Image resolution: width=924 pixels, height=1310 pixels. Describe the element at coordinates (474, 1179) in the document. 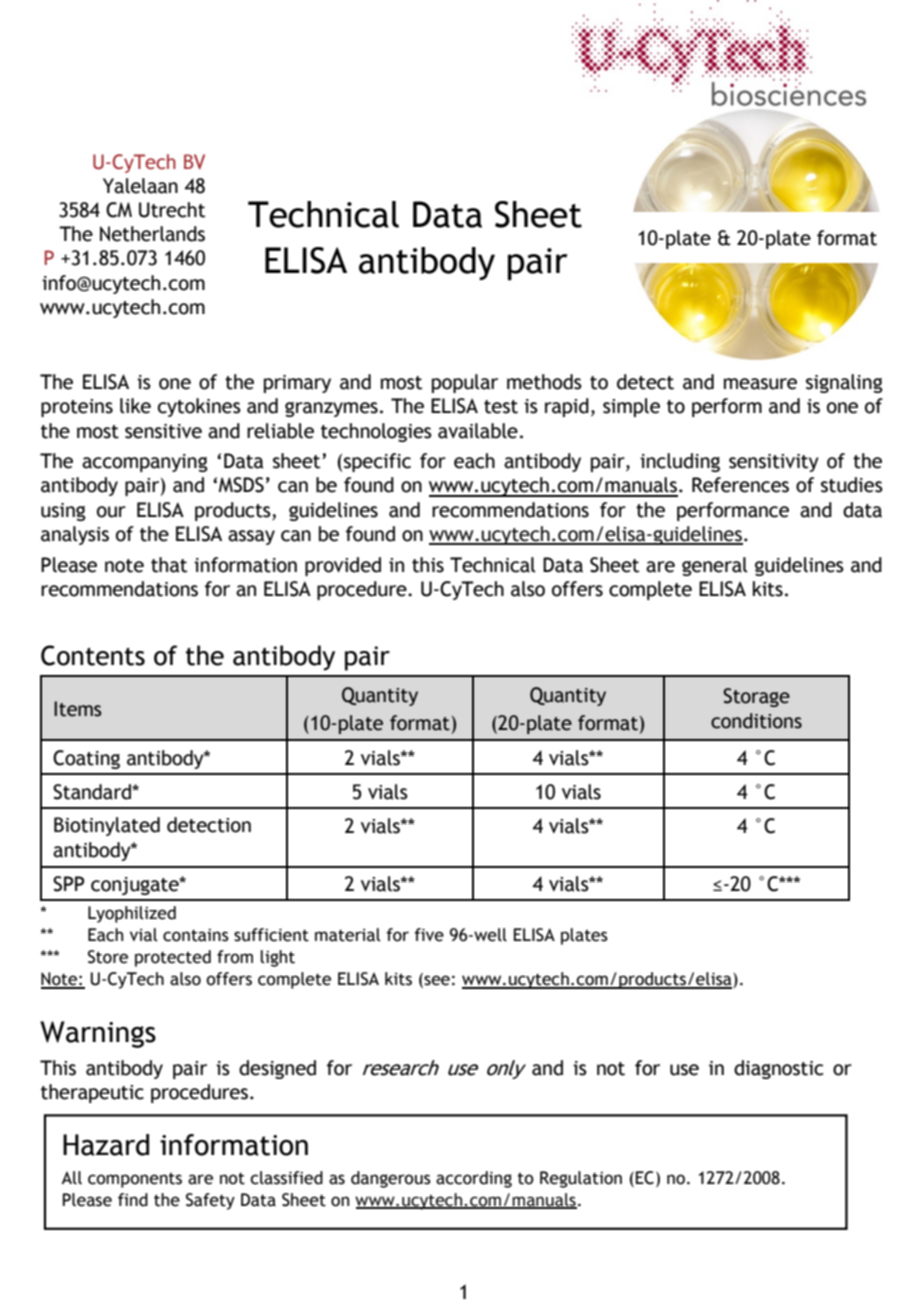

I see `according` at that location.
